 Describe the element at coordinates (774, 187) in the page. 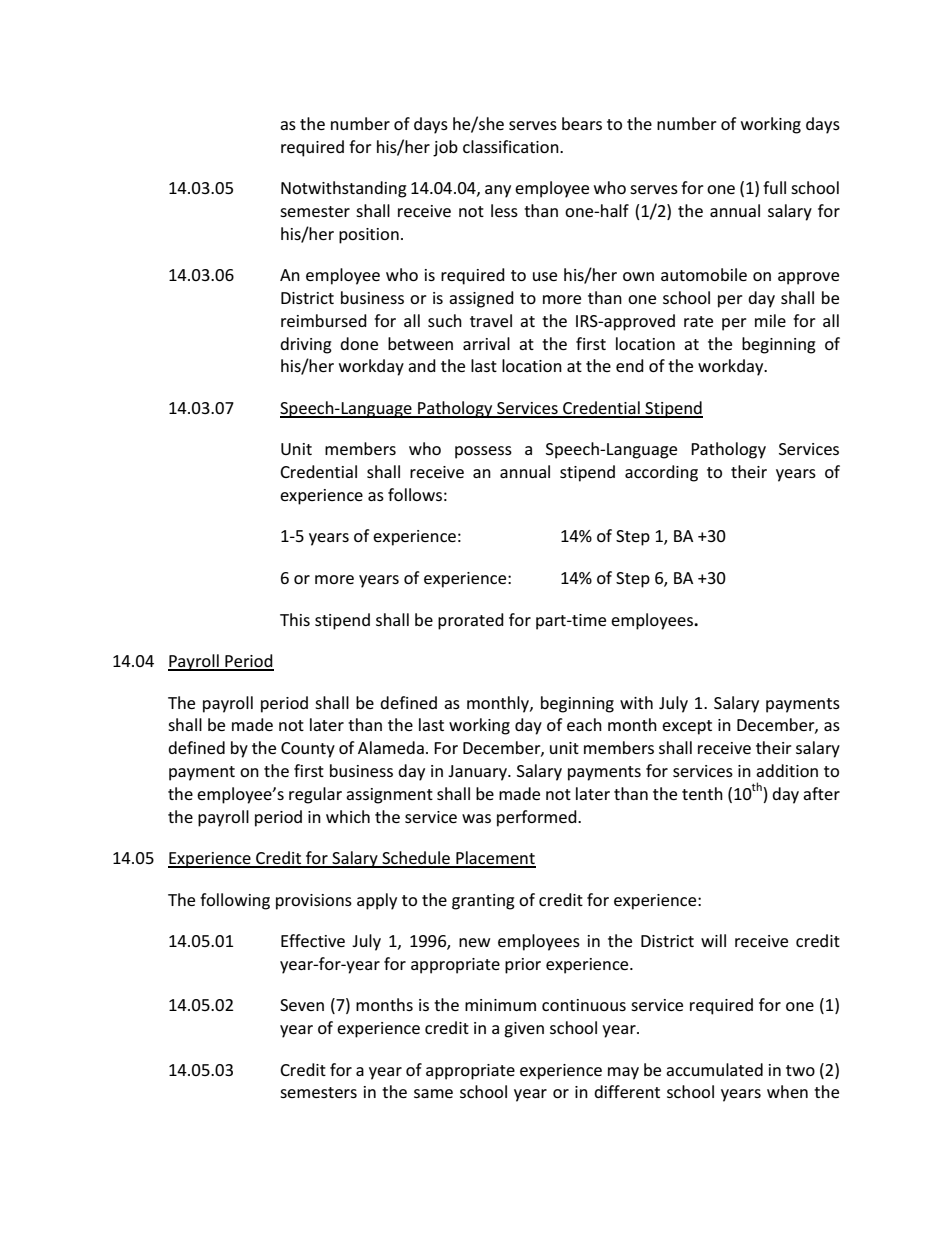

I see `full` at that location.
